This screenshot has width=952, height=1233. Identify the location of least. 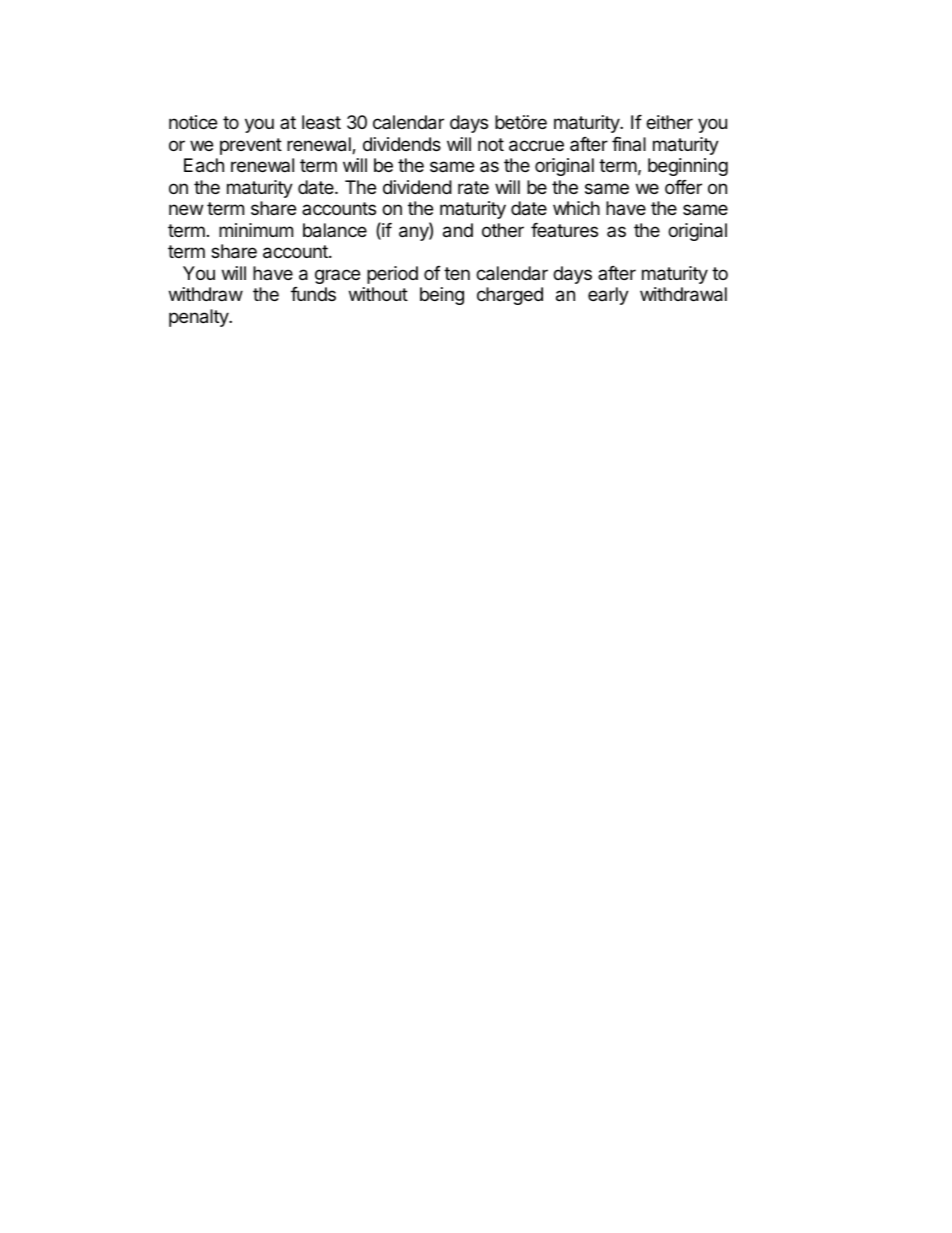
(321, 122).
